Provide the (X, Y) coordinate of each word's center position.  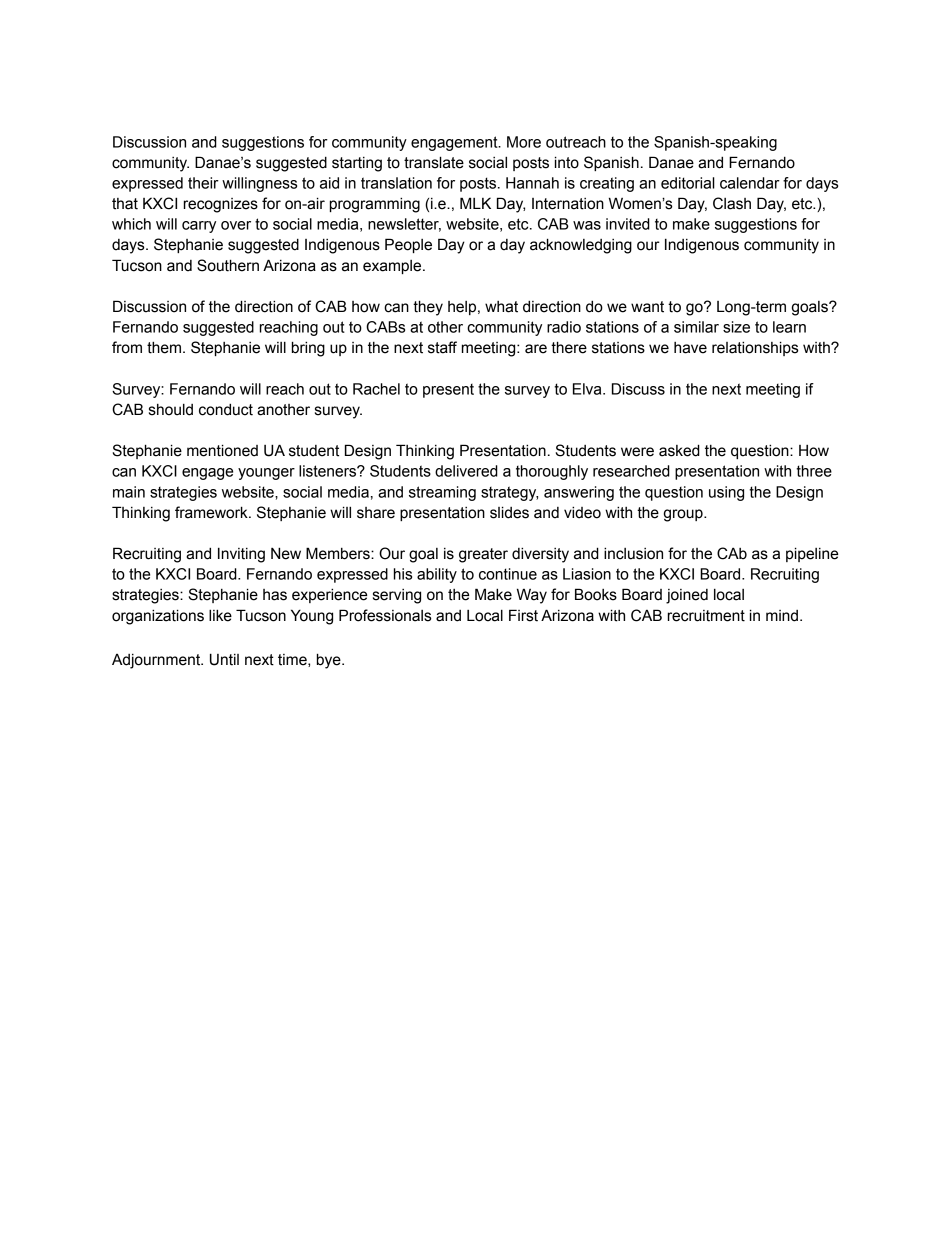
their (203, 183)
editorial (688, 183)
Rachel (376, 389)
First (523, 615)
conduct (226, 409)
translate (434, 162)
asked (679, 450)
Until (224, 659)
